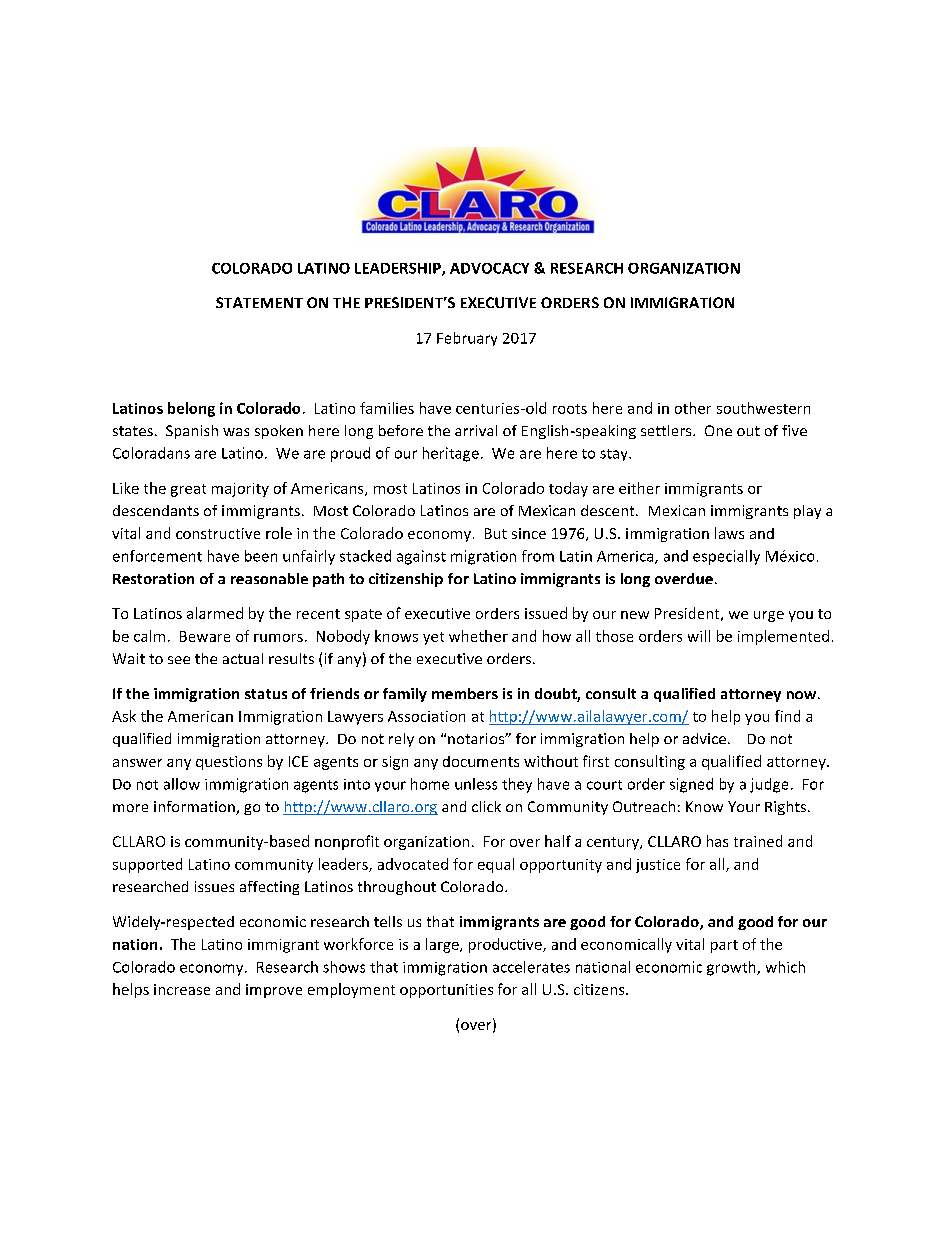 The width and height of the document is (952, 1233). I want to click on STATEMENT, so click(259, 302).
